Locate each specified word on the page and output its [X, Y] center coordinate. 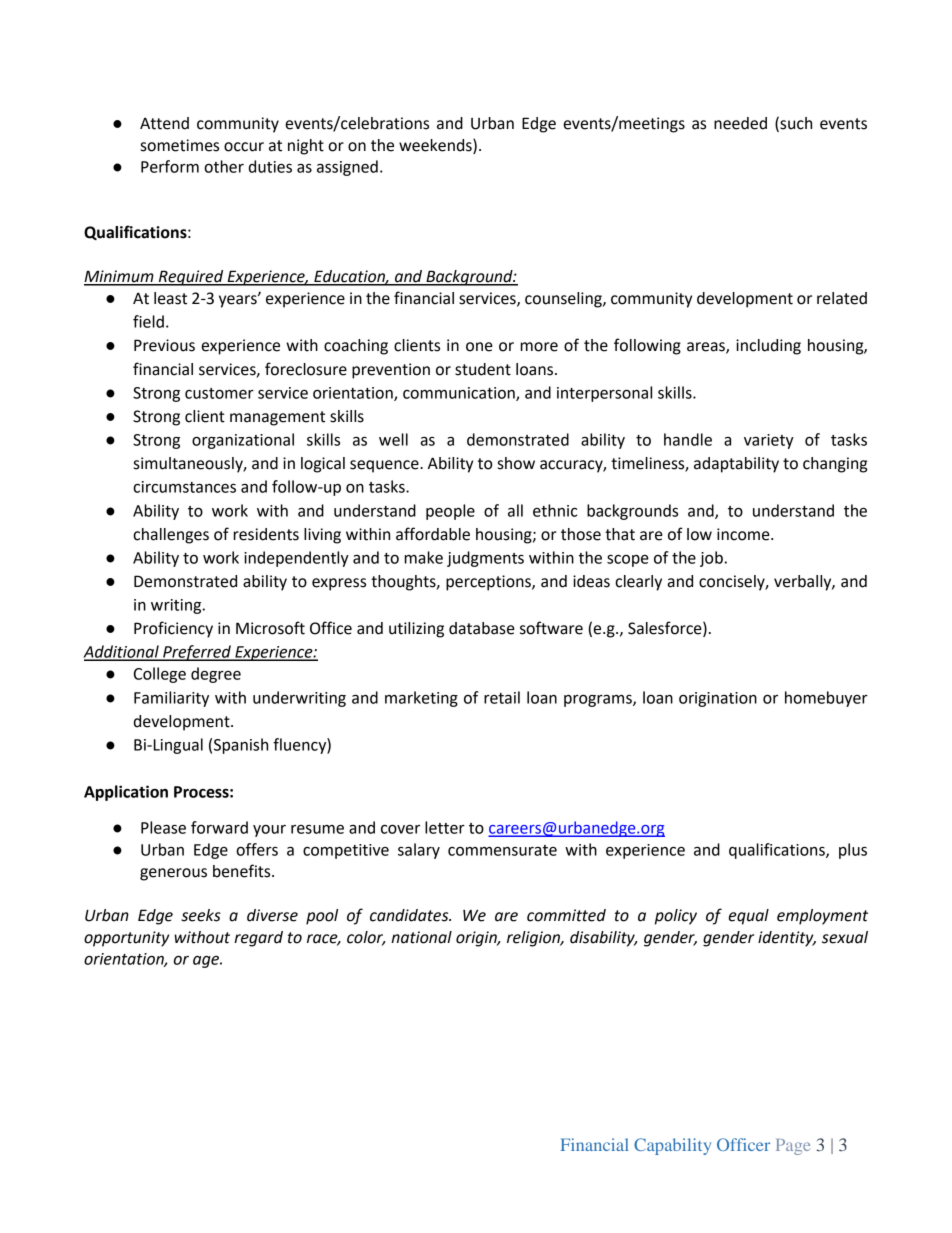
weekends [436, 145]
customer [219, 393]
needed [740, 123]
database [482, 628]
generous [173, 874]
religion [535, 939]
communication [460, 394]
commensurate [502, 850]
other [224, 166]
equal [749, 917]
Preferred [197, 653]
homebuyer [826, 699]
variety [769, 441]
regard [258, 939]
